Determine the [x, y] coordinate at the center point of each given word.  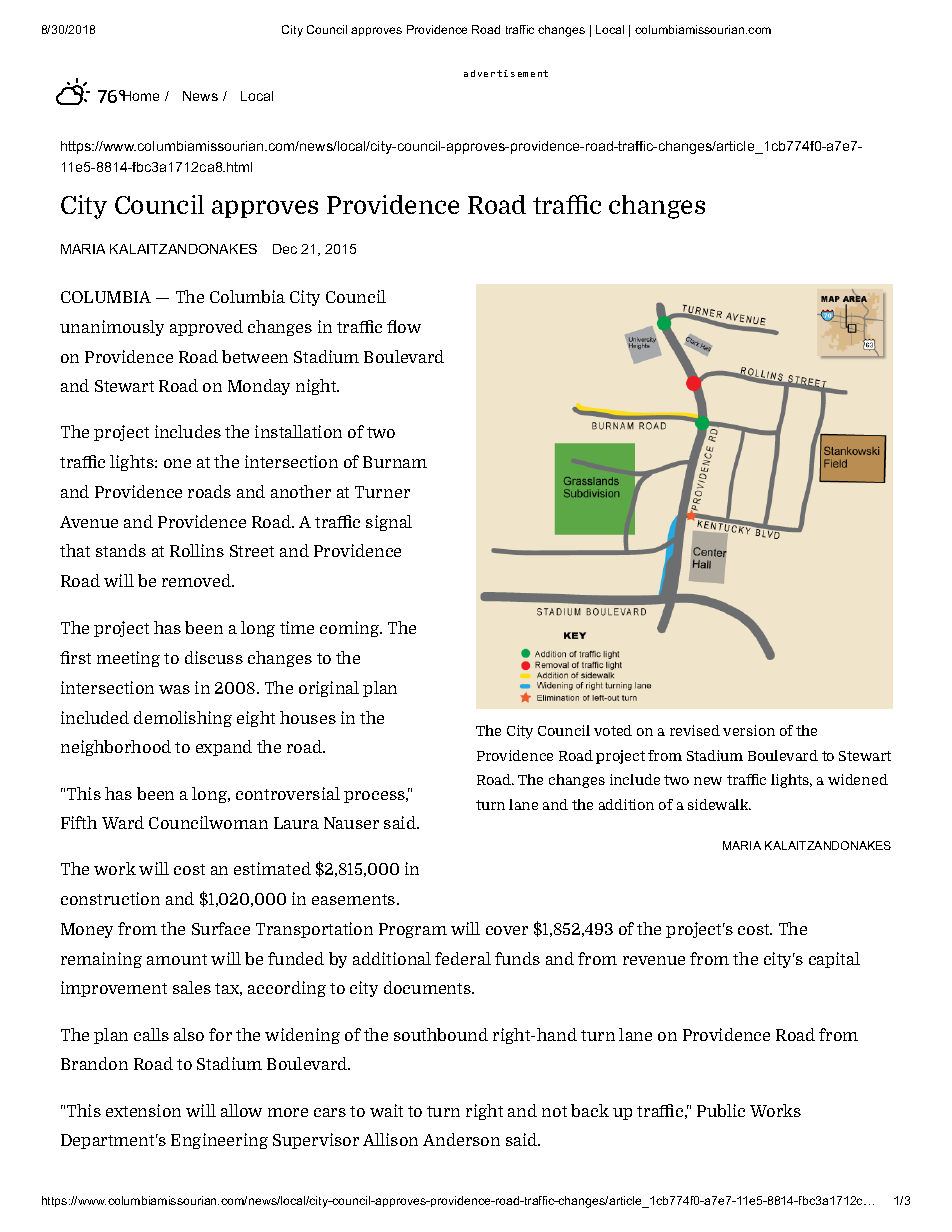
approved [206, 328]
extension [143, 1110]
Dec [285, 249]
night [317, 387]
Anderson [461, 1139]
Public [721, 1110]
